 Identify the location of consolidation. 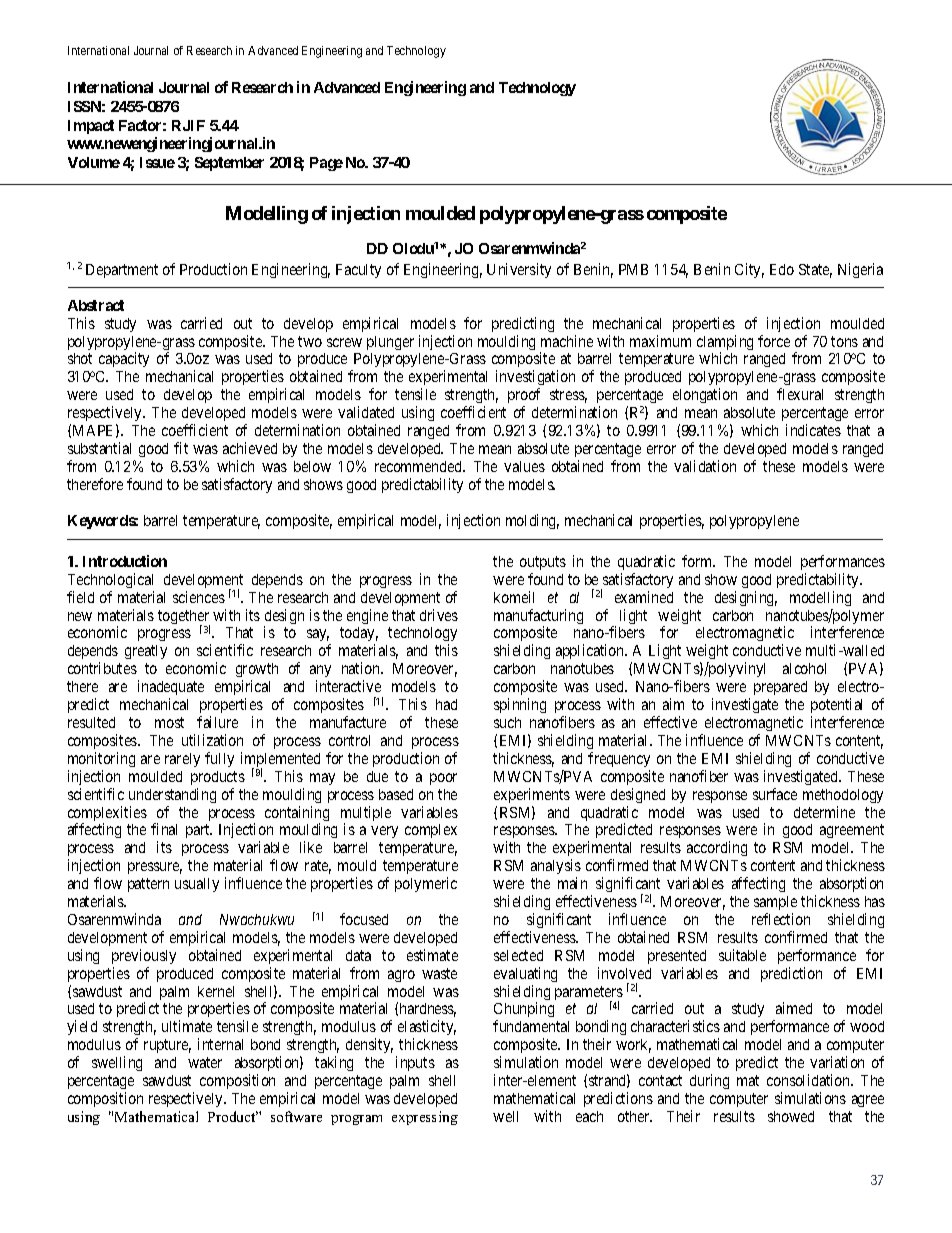
(810, 1080).
